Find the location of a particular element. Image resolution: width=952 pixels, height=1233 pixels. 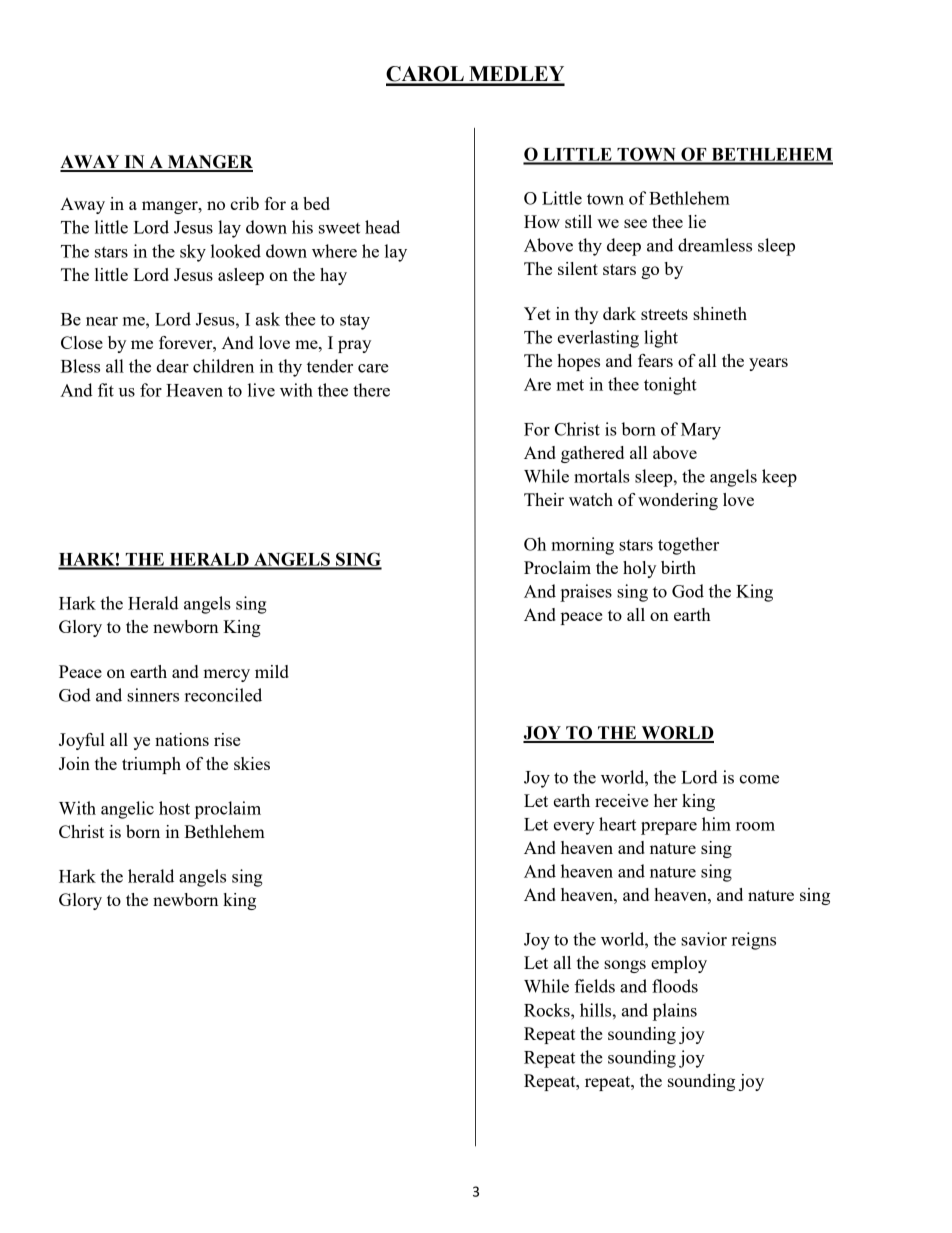

him is located at coordinates (716, 824).
